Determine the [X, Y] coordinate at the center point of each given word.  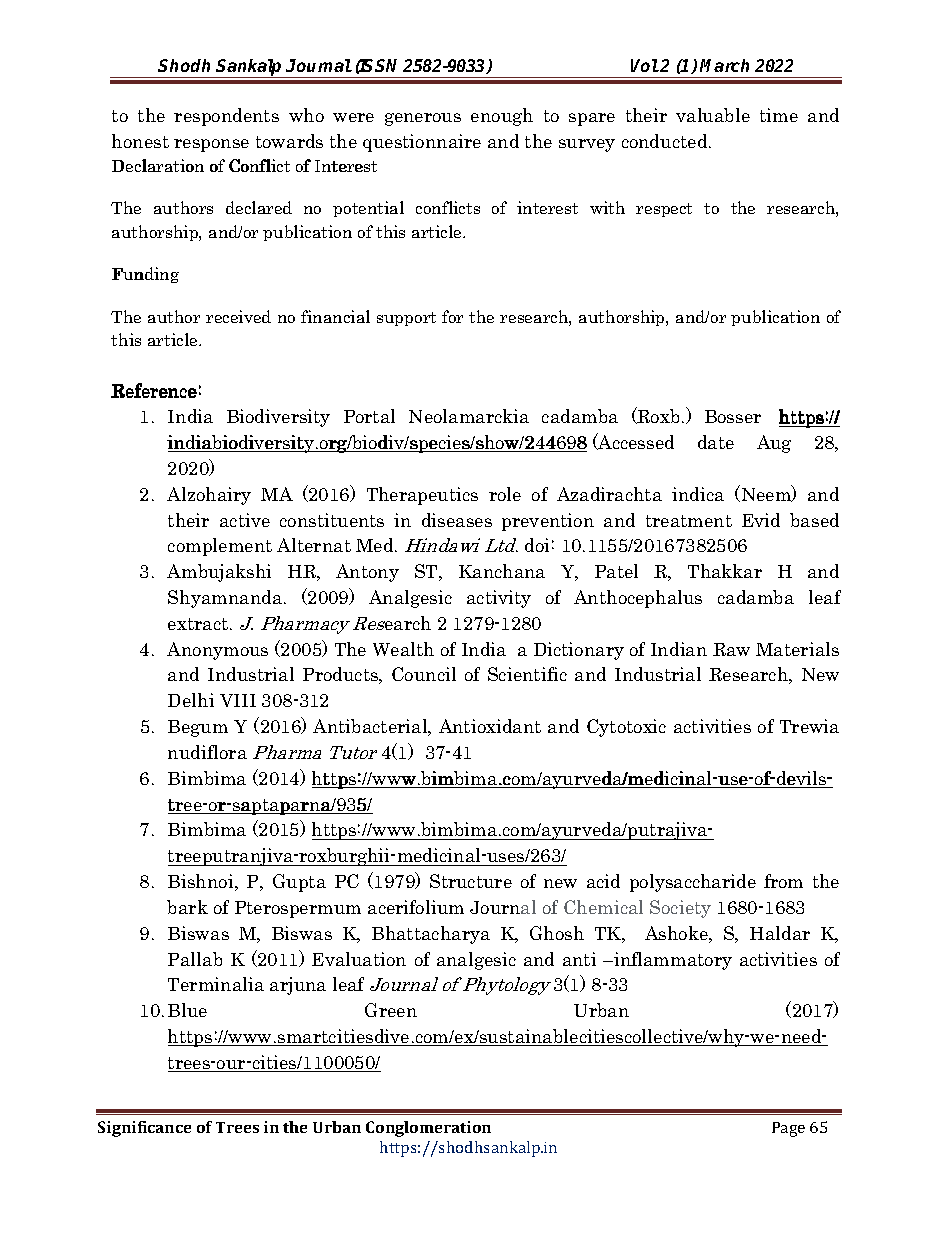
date [716, 442]
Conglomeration [428, 1129]
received [238, 316]
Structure [471, 881]
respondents [226, 117]
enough [502, 117]
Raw [731, 649]
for [452, 316]
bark [187, 907]
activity [499, 599]
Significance [144, 1129]
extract [199, 624]
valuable [713, 115]
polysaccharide [693, 883]
